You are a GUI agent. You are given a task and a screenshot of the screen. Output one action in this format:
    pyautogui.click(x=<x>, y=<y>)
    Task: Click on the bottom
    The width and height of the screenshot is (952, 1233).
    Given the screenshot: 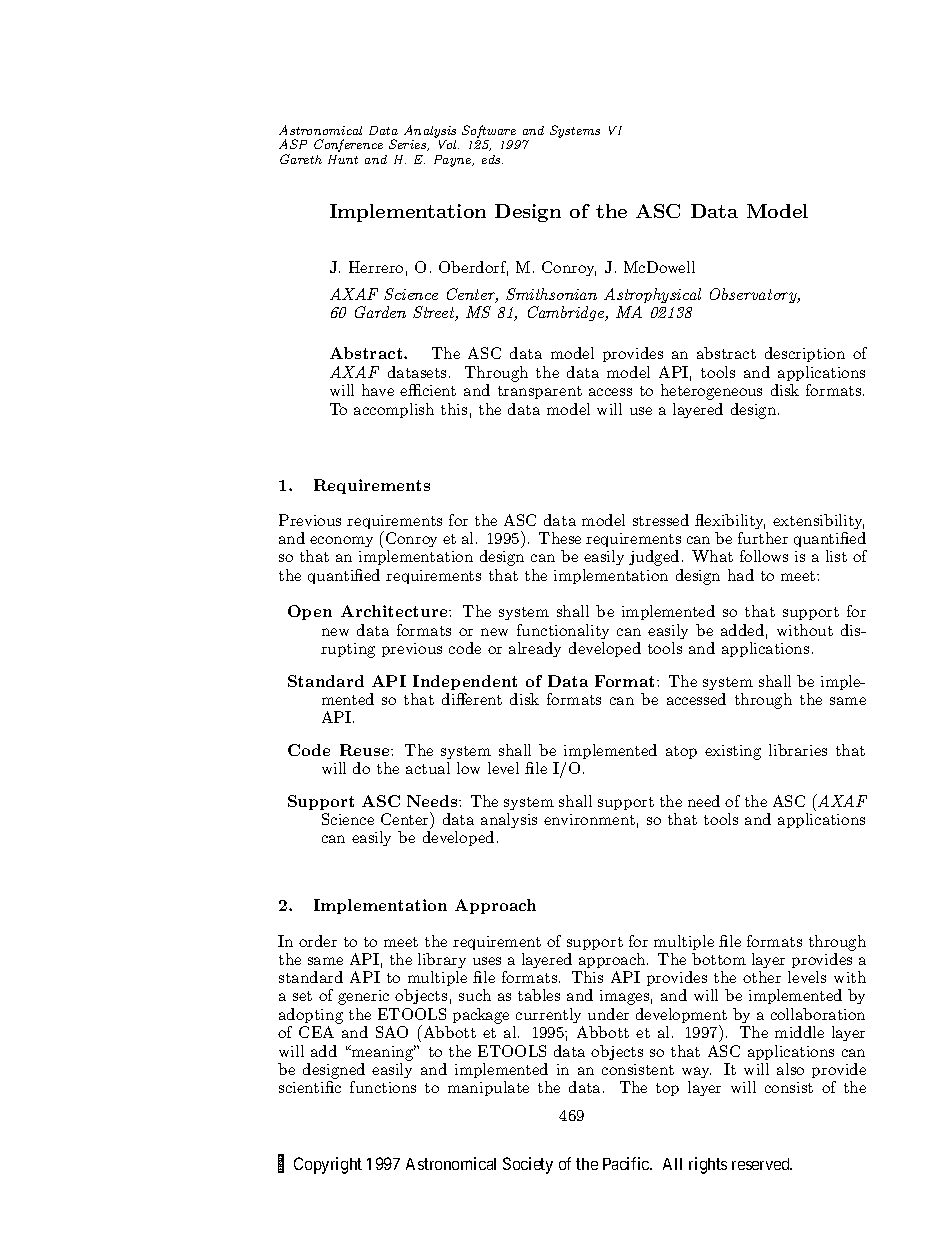 What is the action you would take?
    pyautogui.click(x=719, y=959)
